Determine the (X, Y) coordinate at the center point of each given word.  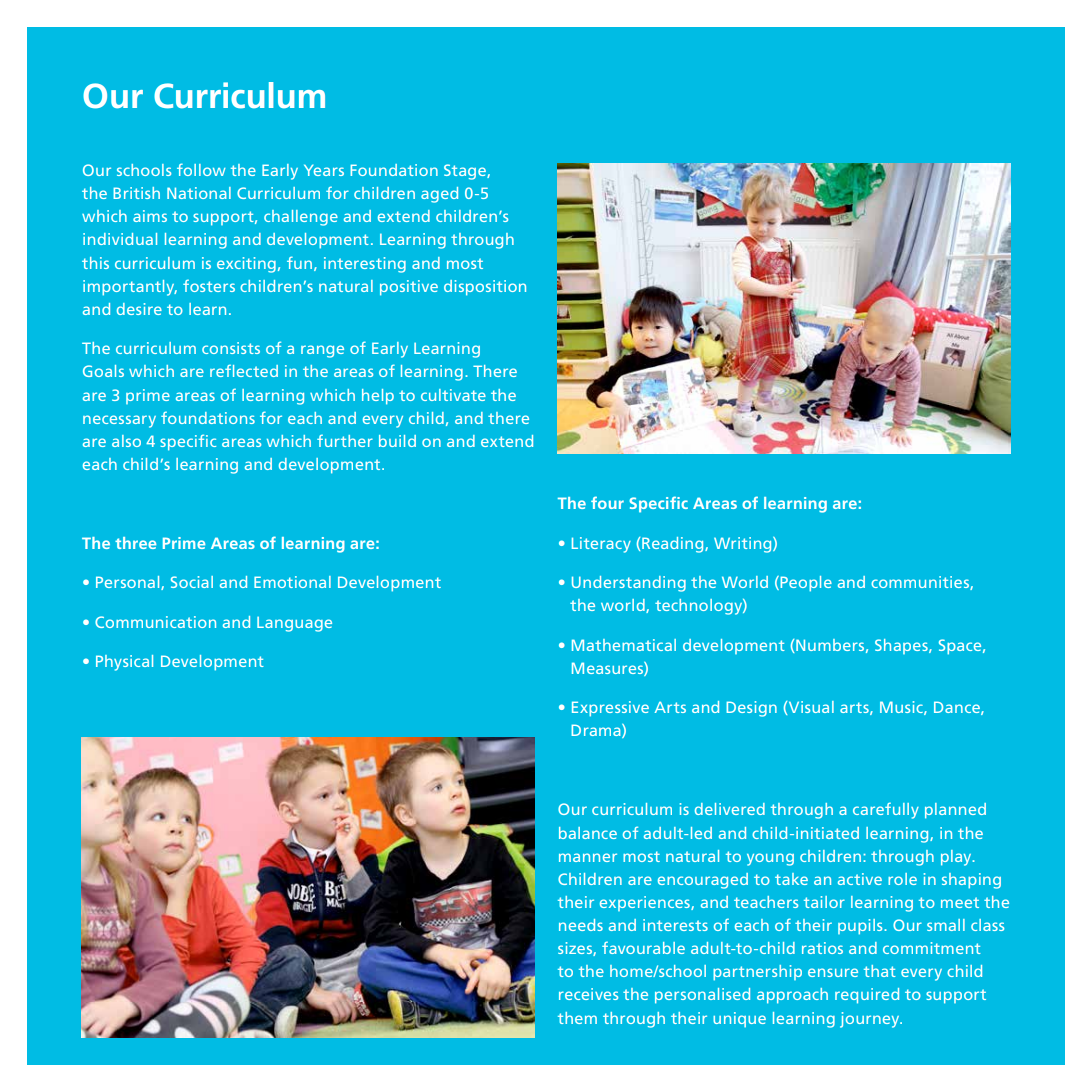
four (607, 502)
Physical (124, 663)
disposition (485, 288)
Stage (466, 172)
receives (588, 994)
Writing (744, 545)
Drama (597, 731)
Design (751, 709)
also (126, 441)
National (199, 193)
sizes (576, 949)
